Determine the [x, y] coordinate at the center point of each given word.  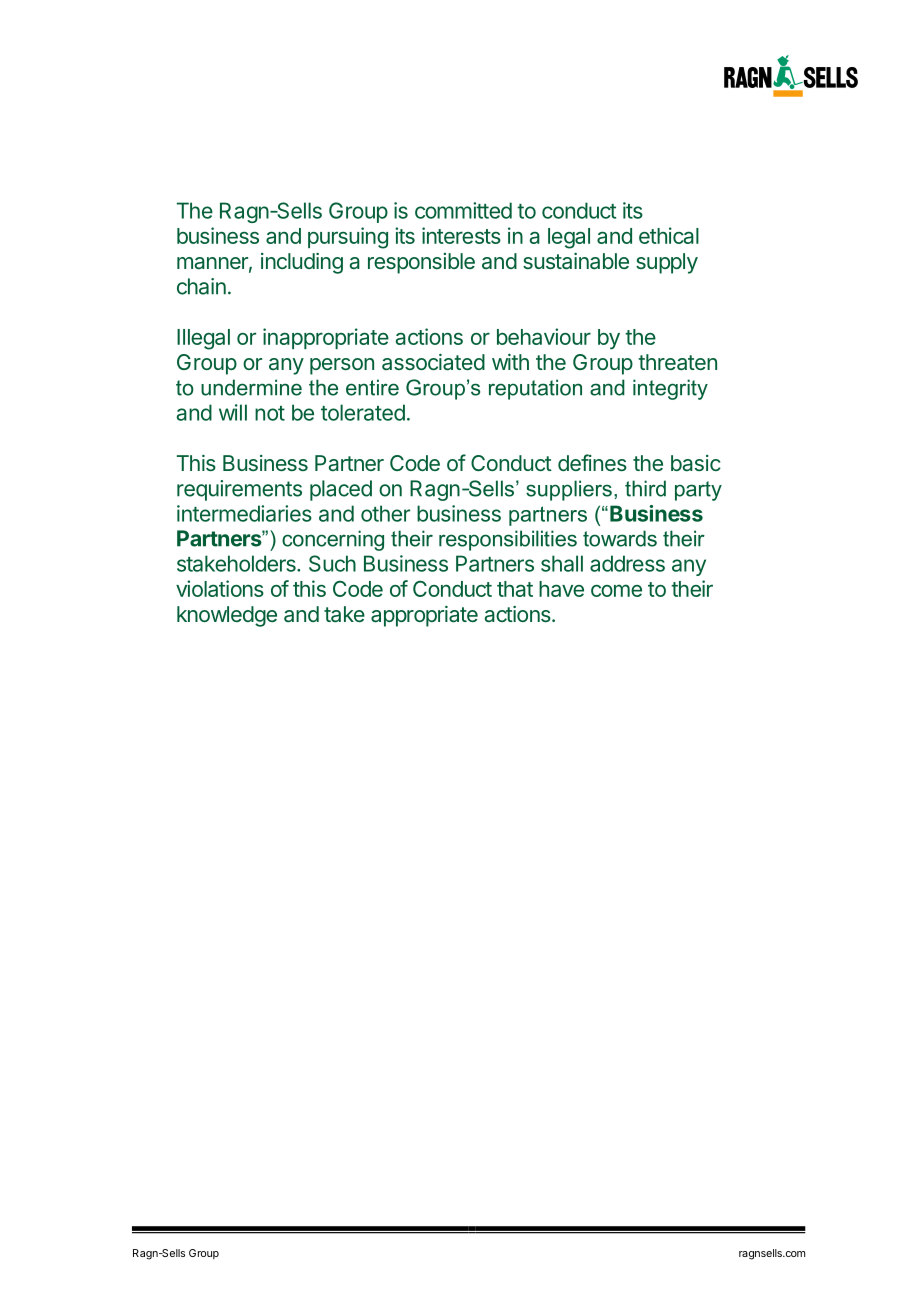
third [645, 488]
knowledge [227, 616]
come [616, 590]
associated [433, 362]
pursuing [348, 238]
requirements [239, 490]
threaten [677, 362]
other [385, 513]
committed [463, 210]
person [342, 366]
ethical [669, 235]
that [515, 589]
